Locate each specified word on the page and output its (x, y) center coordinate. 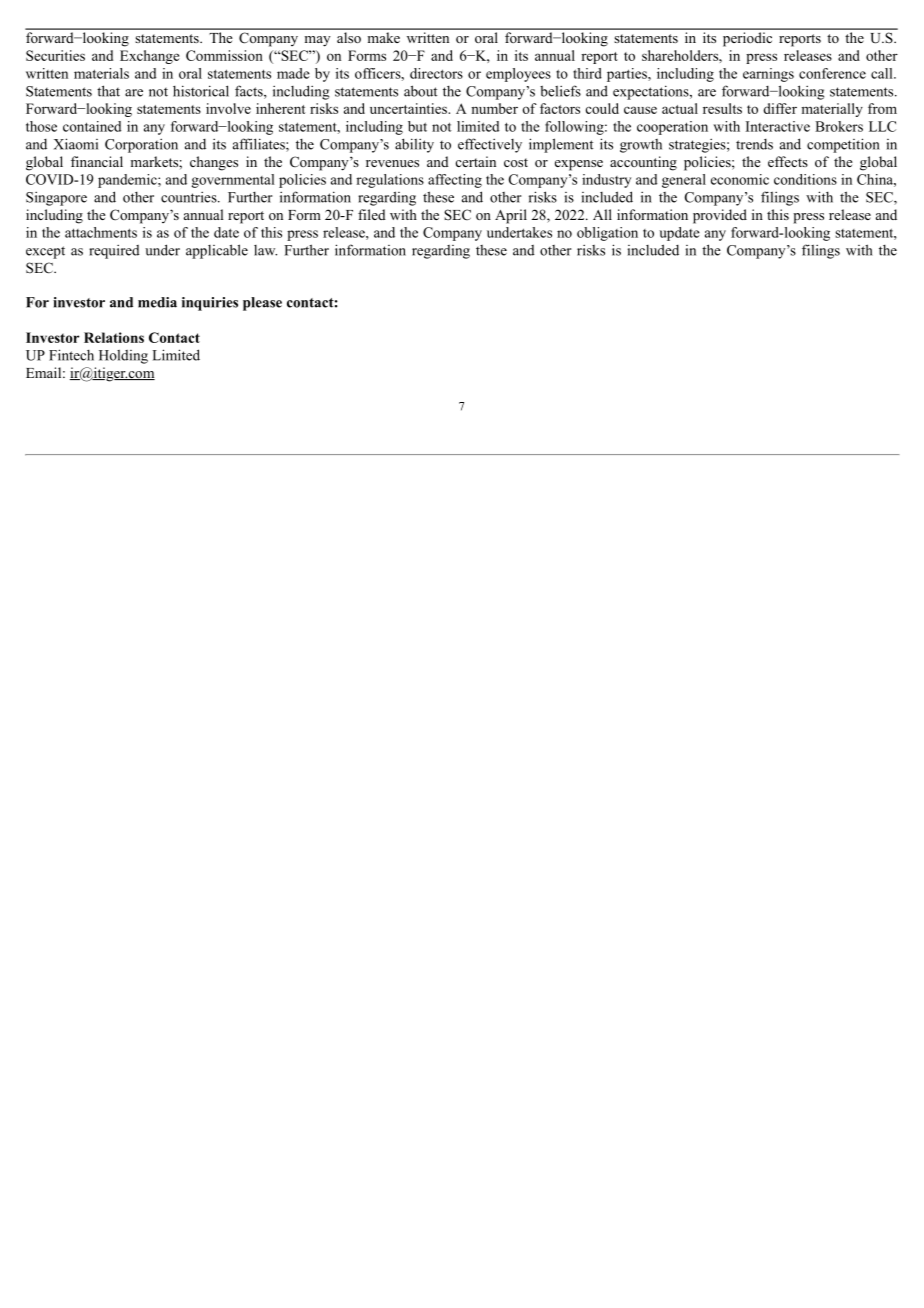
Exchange (149, 57)
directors (436, 73)
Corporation (141, 145)
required (114, 251)
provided (720, 216)
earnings (768, 75)
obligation (607, 234)
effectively (490, 145)
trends (754, 144)
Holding (123, 357)
